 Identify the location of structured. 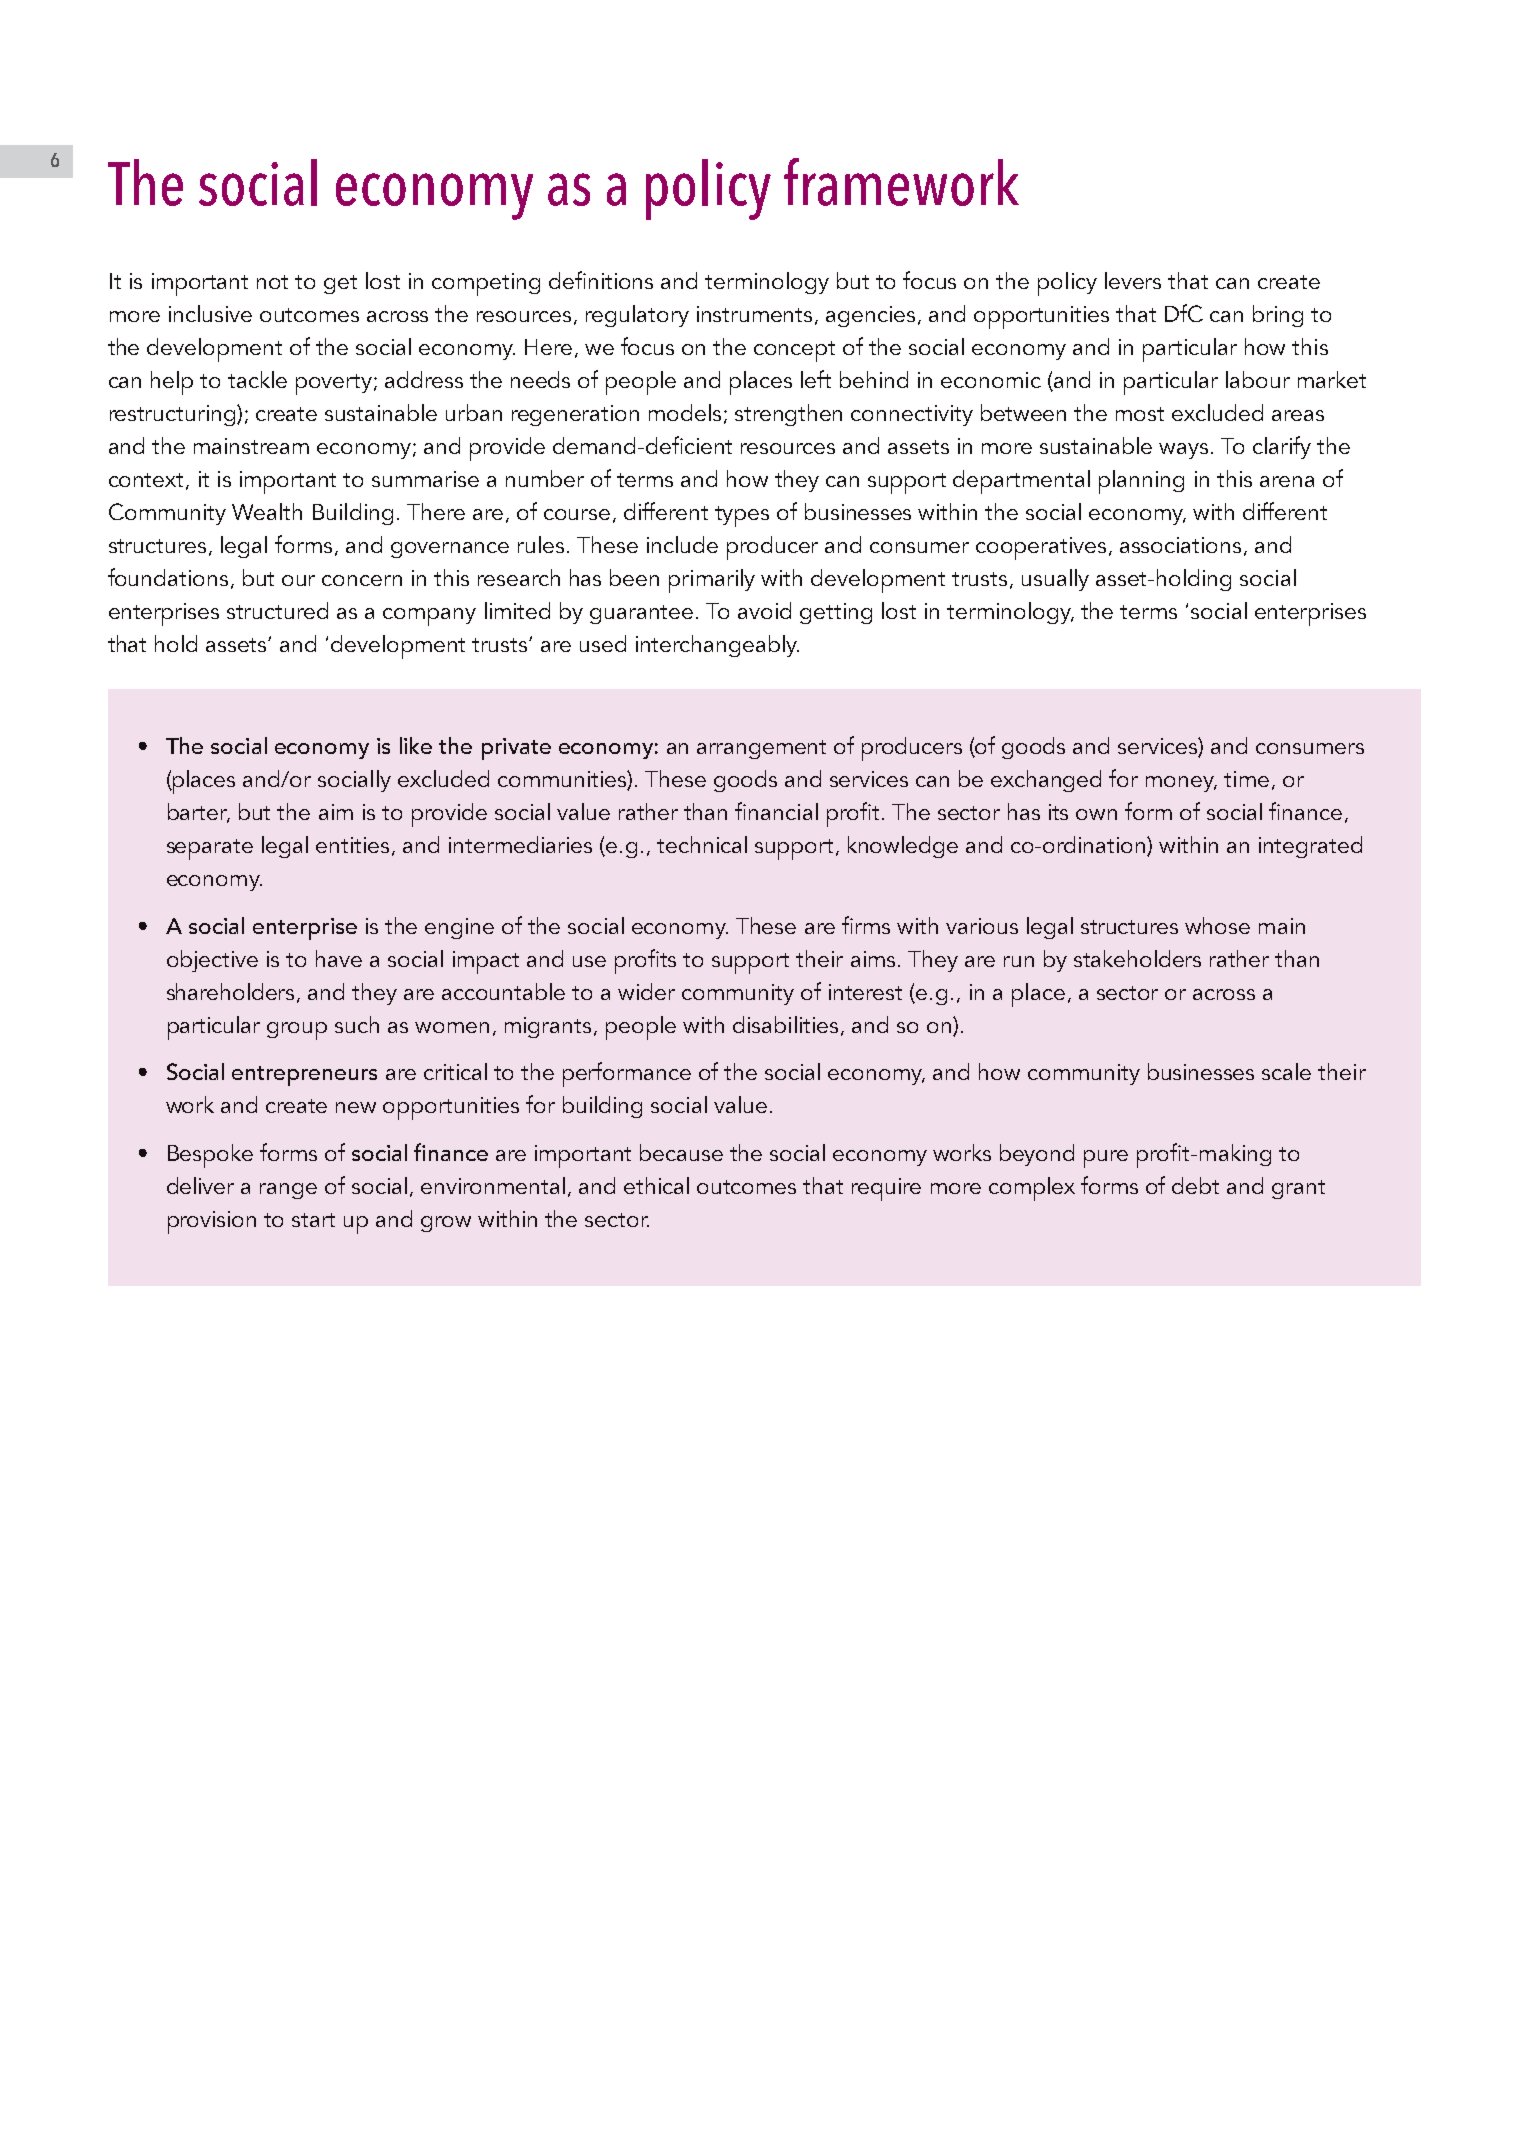
(277, 610).
